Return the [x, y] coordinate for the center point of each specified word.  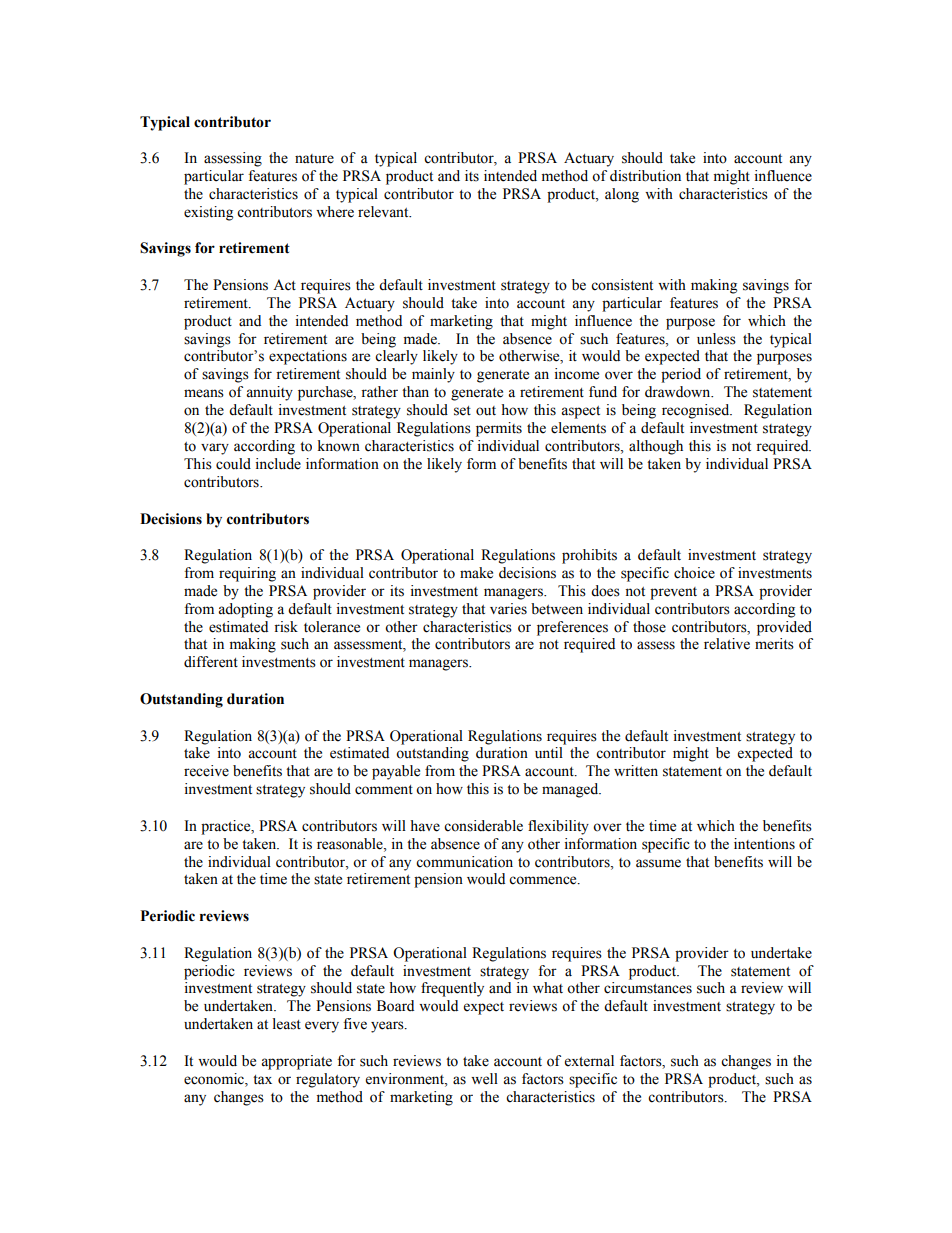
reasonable [351, 844]
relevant [384, 212]
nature [314, 159]
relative [727, 644]
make [476, 573]
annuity [269, 393]
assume [658, 863]
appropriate [296, 1062]
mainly [433, 375]
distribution [645, 176]
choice [694, 573]
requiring [247, 574]
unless [716, 339]
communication [464, 862]
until [549, 753]
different [211, 662]
